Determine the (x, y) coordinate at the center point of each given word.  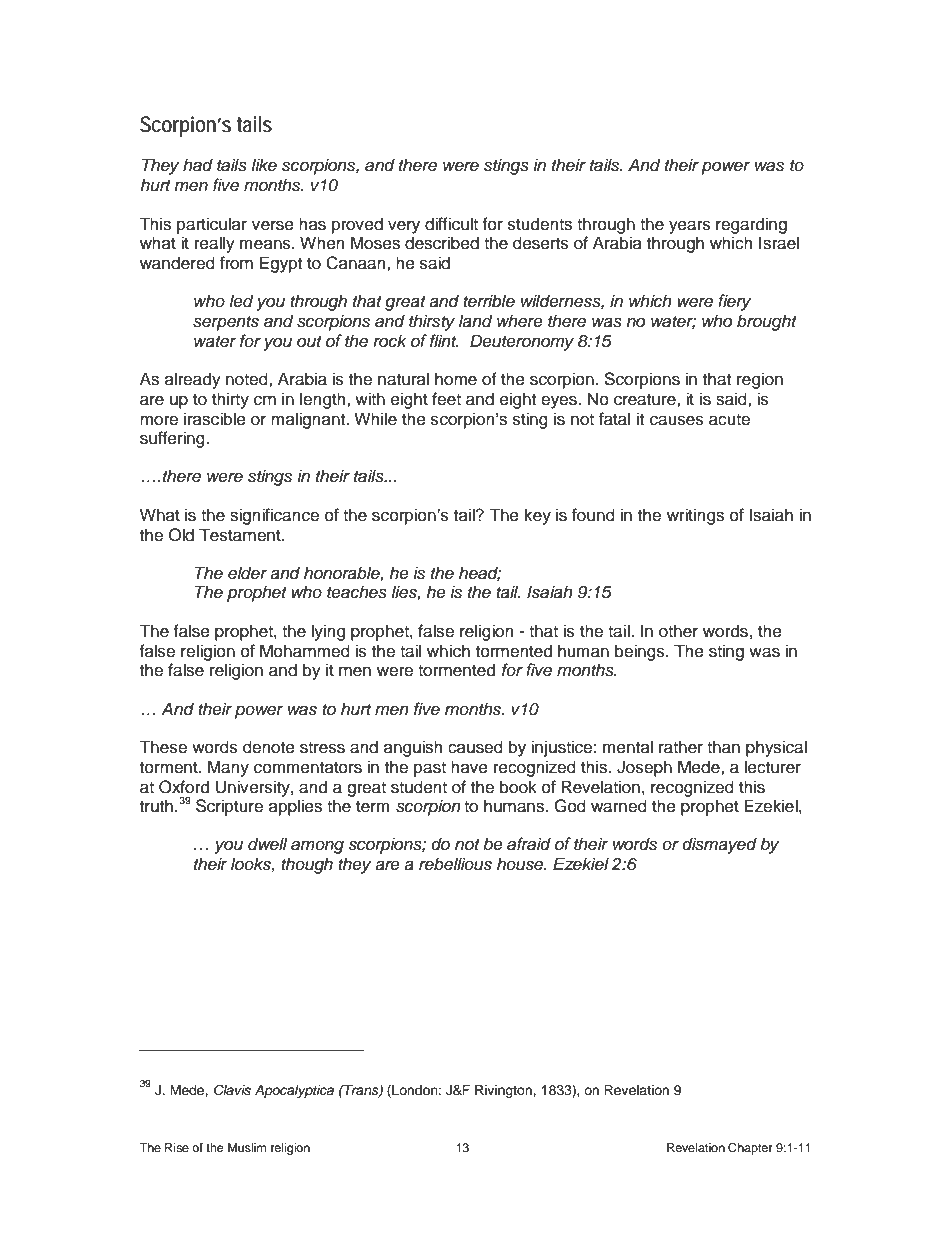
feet (446, 399)
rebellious (455, 864)
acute (729, 420)
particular (212, 225)
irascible (215, 419)
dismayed (719, 845)
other (678, 631)
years (690, 227)
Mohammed (305, 651)
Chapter (750, 1149)
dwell (268, 844)
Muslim (247, 1147)
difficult (451, 224)
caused (475, 747)
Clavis (232, 1090)
